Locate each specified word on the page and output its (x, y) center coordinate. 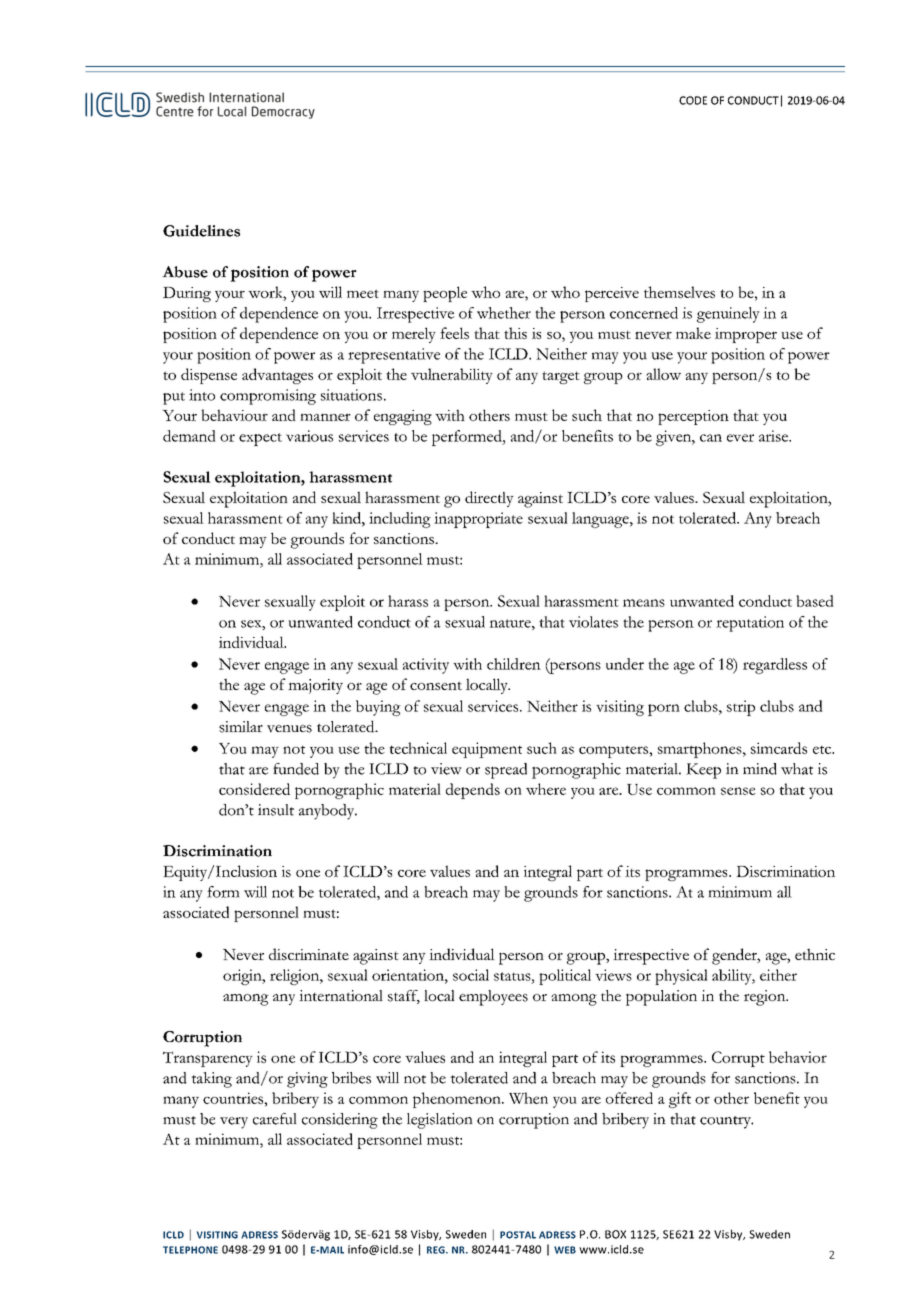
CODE (693, 100)
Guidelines (201, 231)
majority (315, 686)
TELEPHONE (190, 1250)
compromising (268, 397)
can (711, 438)
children (514, 664)
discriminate (309, 954)
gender (735, 956)
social (471, 975)
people (445, 294)
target (561, 377)
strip (741, 708)
